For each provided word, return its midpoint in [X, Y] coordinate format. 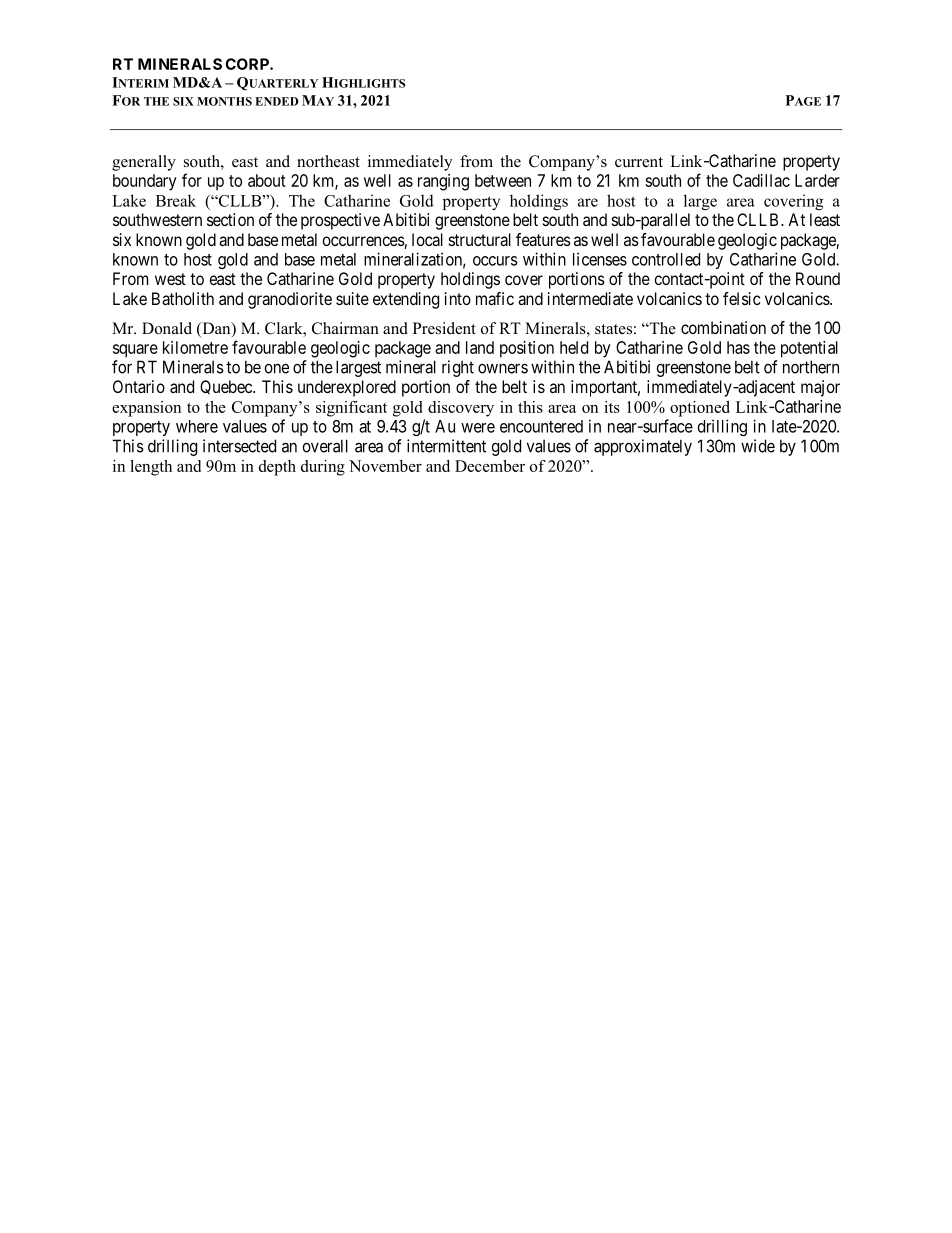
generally [144, 163]
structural [480, 239]
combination [723, 327]
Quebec [227, 387]
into [458, 298]
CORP [248, 64]
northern [811, 367]
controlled [666, 259]
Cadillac [761, 180]
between [503, 180]
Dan [216, 328]
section [230, 219]
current [639, 162]
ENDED [277, 101]
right [458, 368]
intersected [239, 446]
